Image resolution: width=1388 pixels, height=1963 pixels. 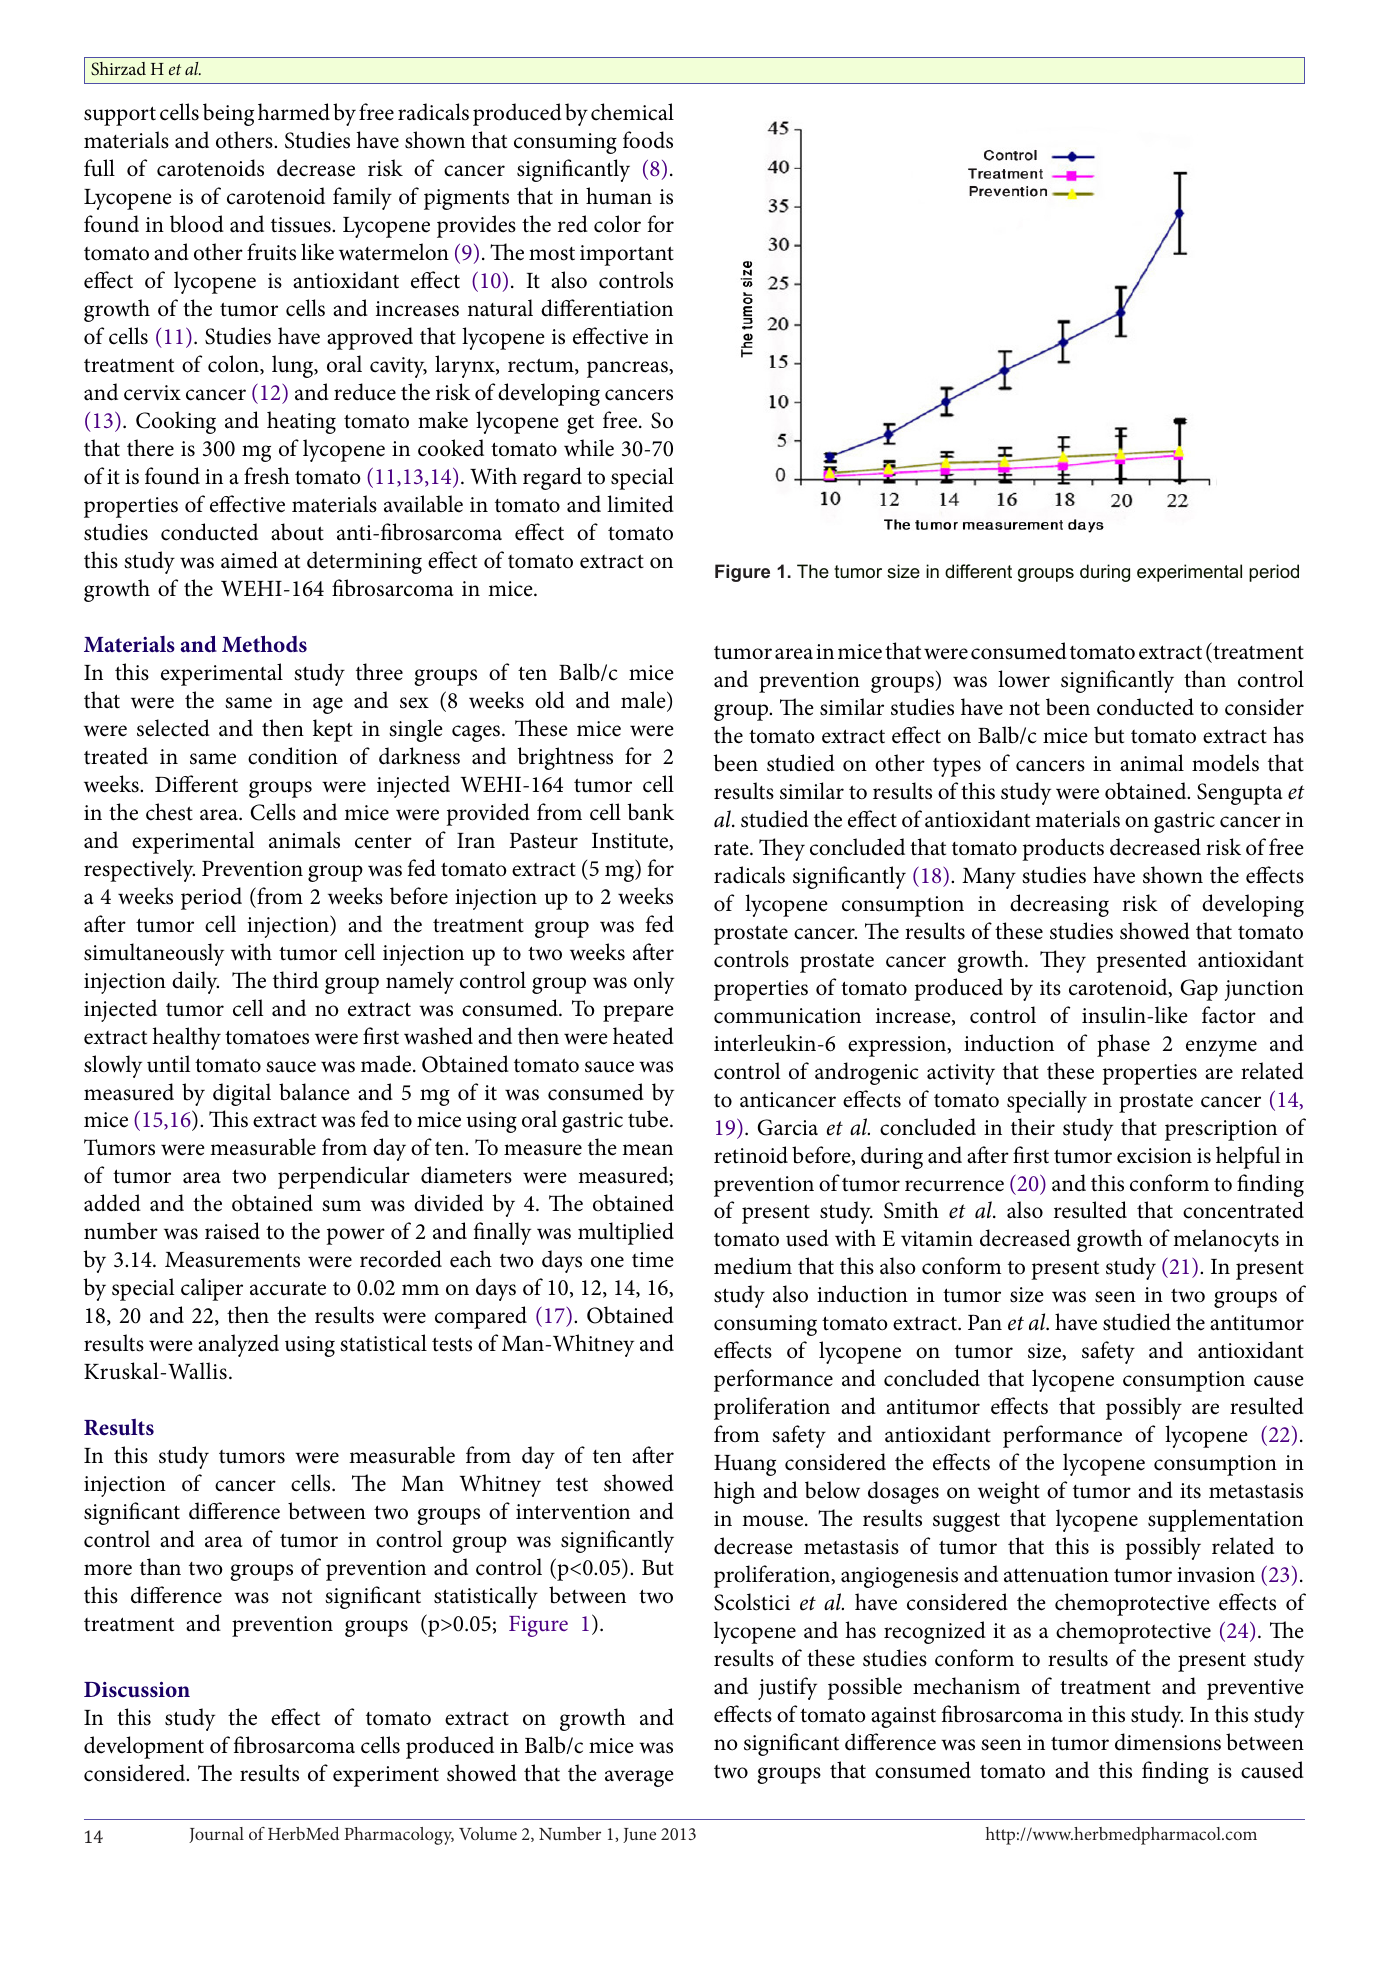 I want to click on lower, so click(x=1024, y=679).
